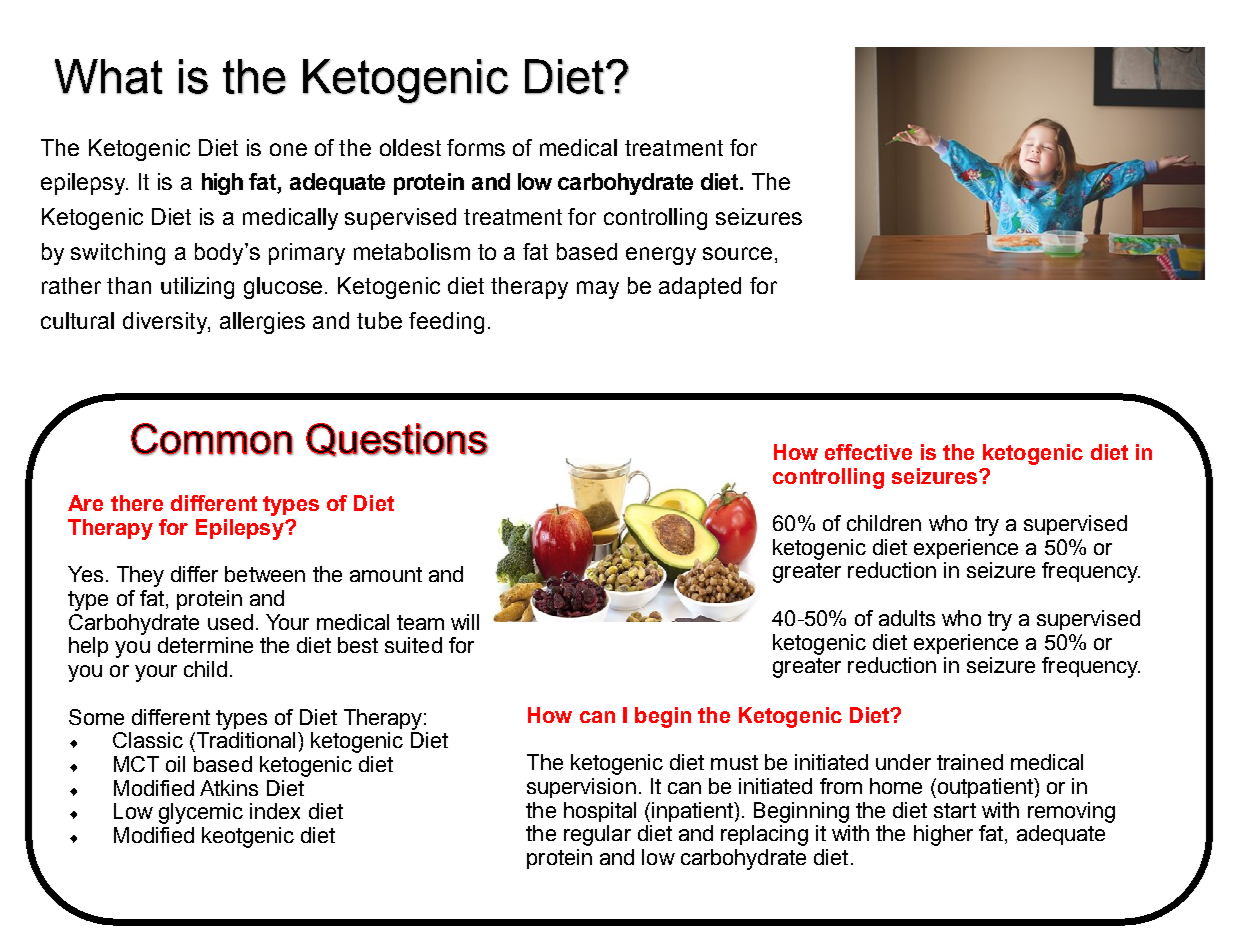 This screenshot has width=1233, height=952. Describe the element at coordinates (907, 618) in the screenshot. I see `adults` at that location.
